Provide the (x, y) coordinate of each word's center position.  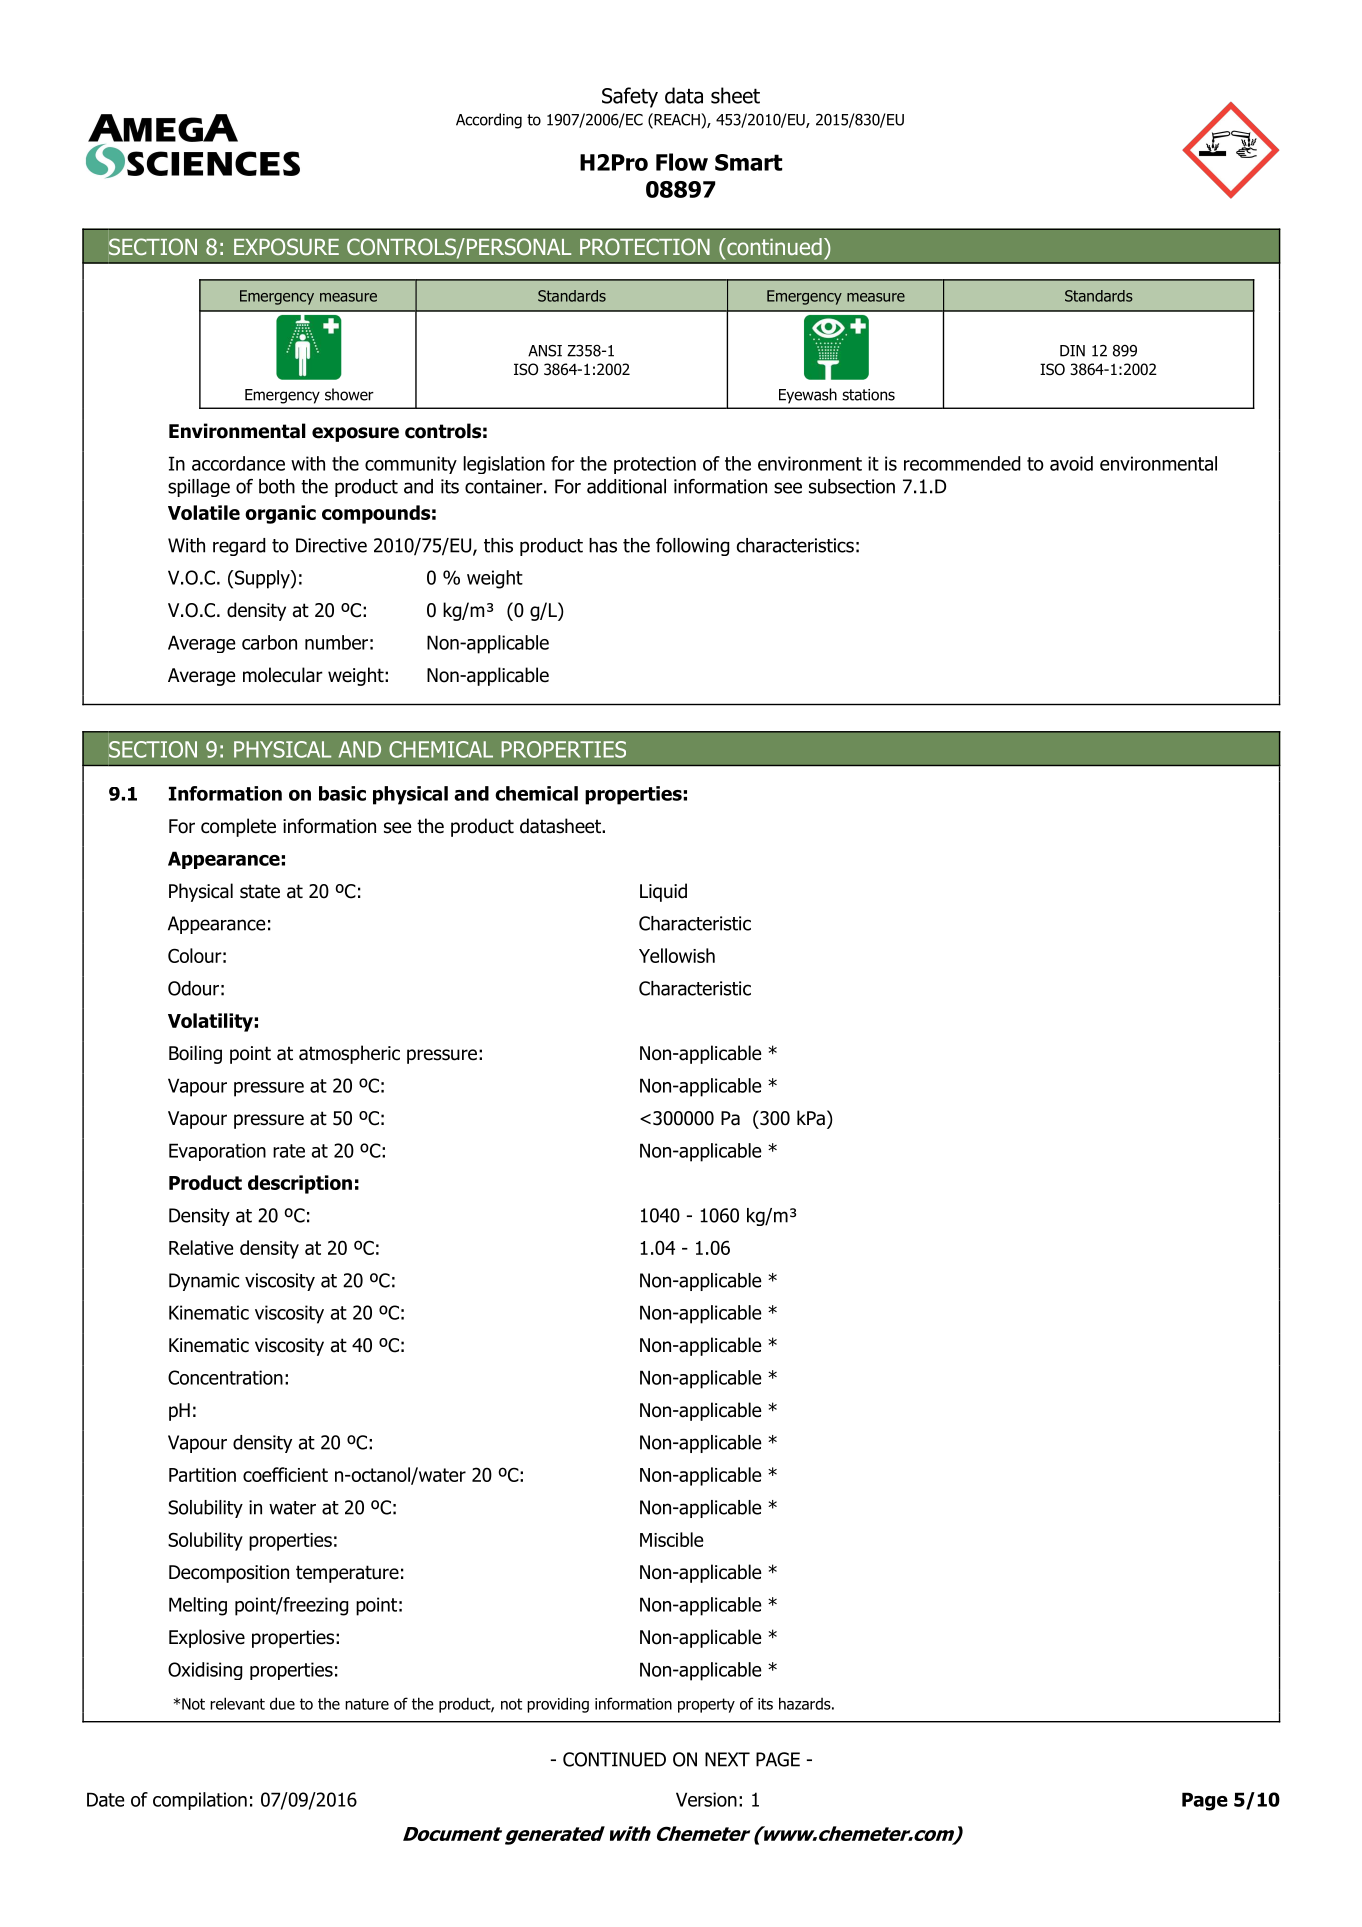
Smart (748, 162)
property (706, 1705)
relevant (237, 1703)
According (489, 121)
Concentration (225, 1377)
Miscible (671, 1539)
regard (239, 547)
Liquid (663, 892)
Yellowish (677, 955)
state (260, 891)
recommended (962, 463)
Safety (630, 97)
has (603, 545)
